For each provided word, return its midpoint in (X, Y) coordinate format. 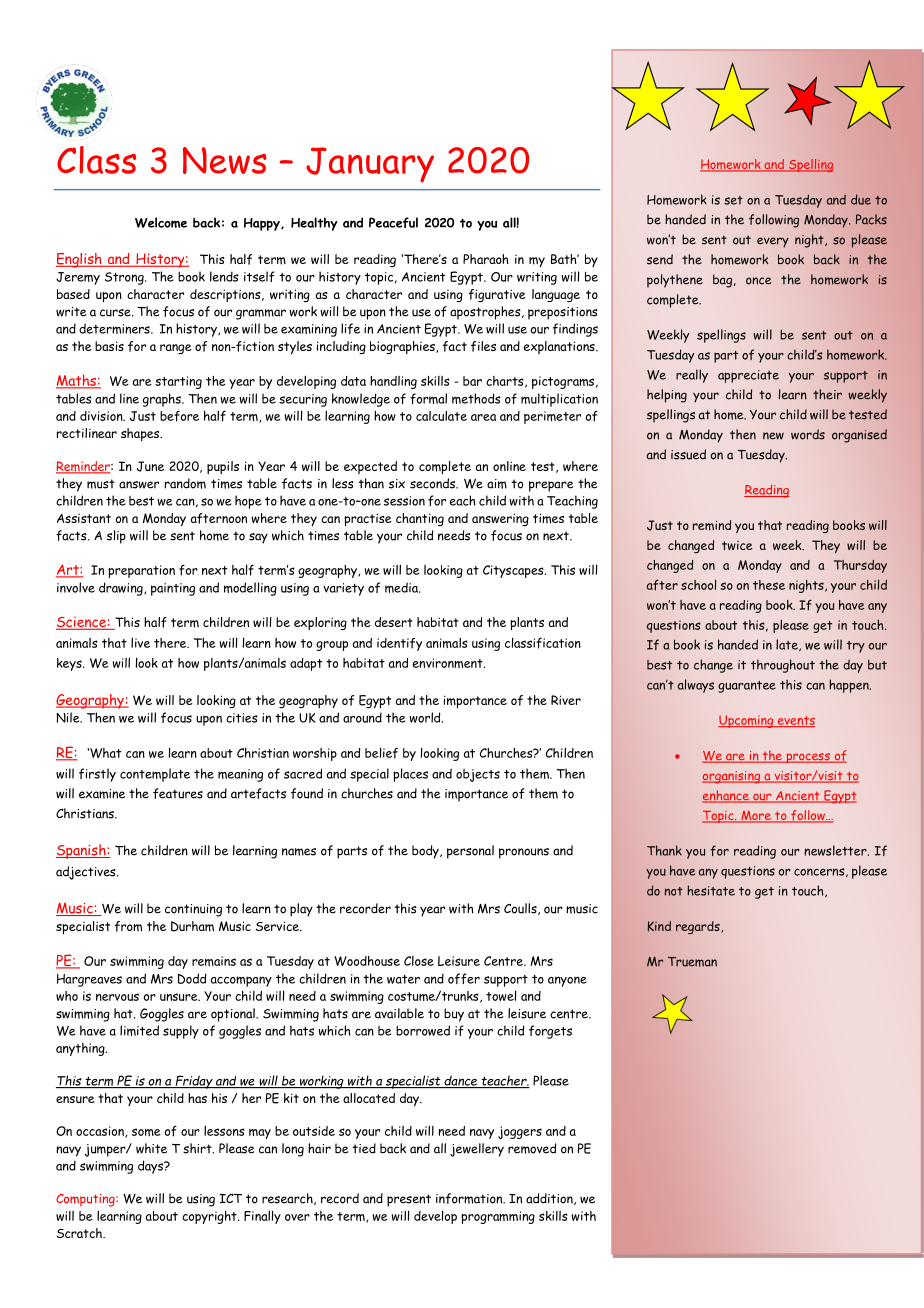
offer (464, 978)
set (733, 200)
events (795, 721)
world (426, 717)
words (808, 434)
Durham (192, 926)
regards (699, 927)
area (483, 417)
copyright (210, 1217)
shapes (141, 434)
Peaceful (393, 222)
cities (242, 718)
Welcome (161, 222)
